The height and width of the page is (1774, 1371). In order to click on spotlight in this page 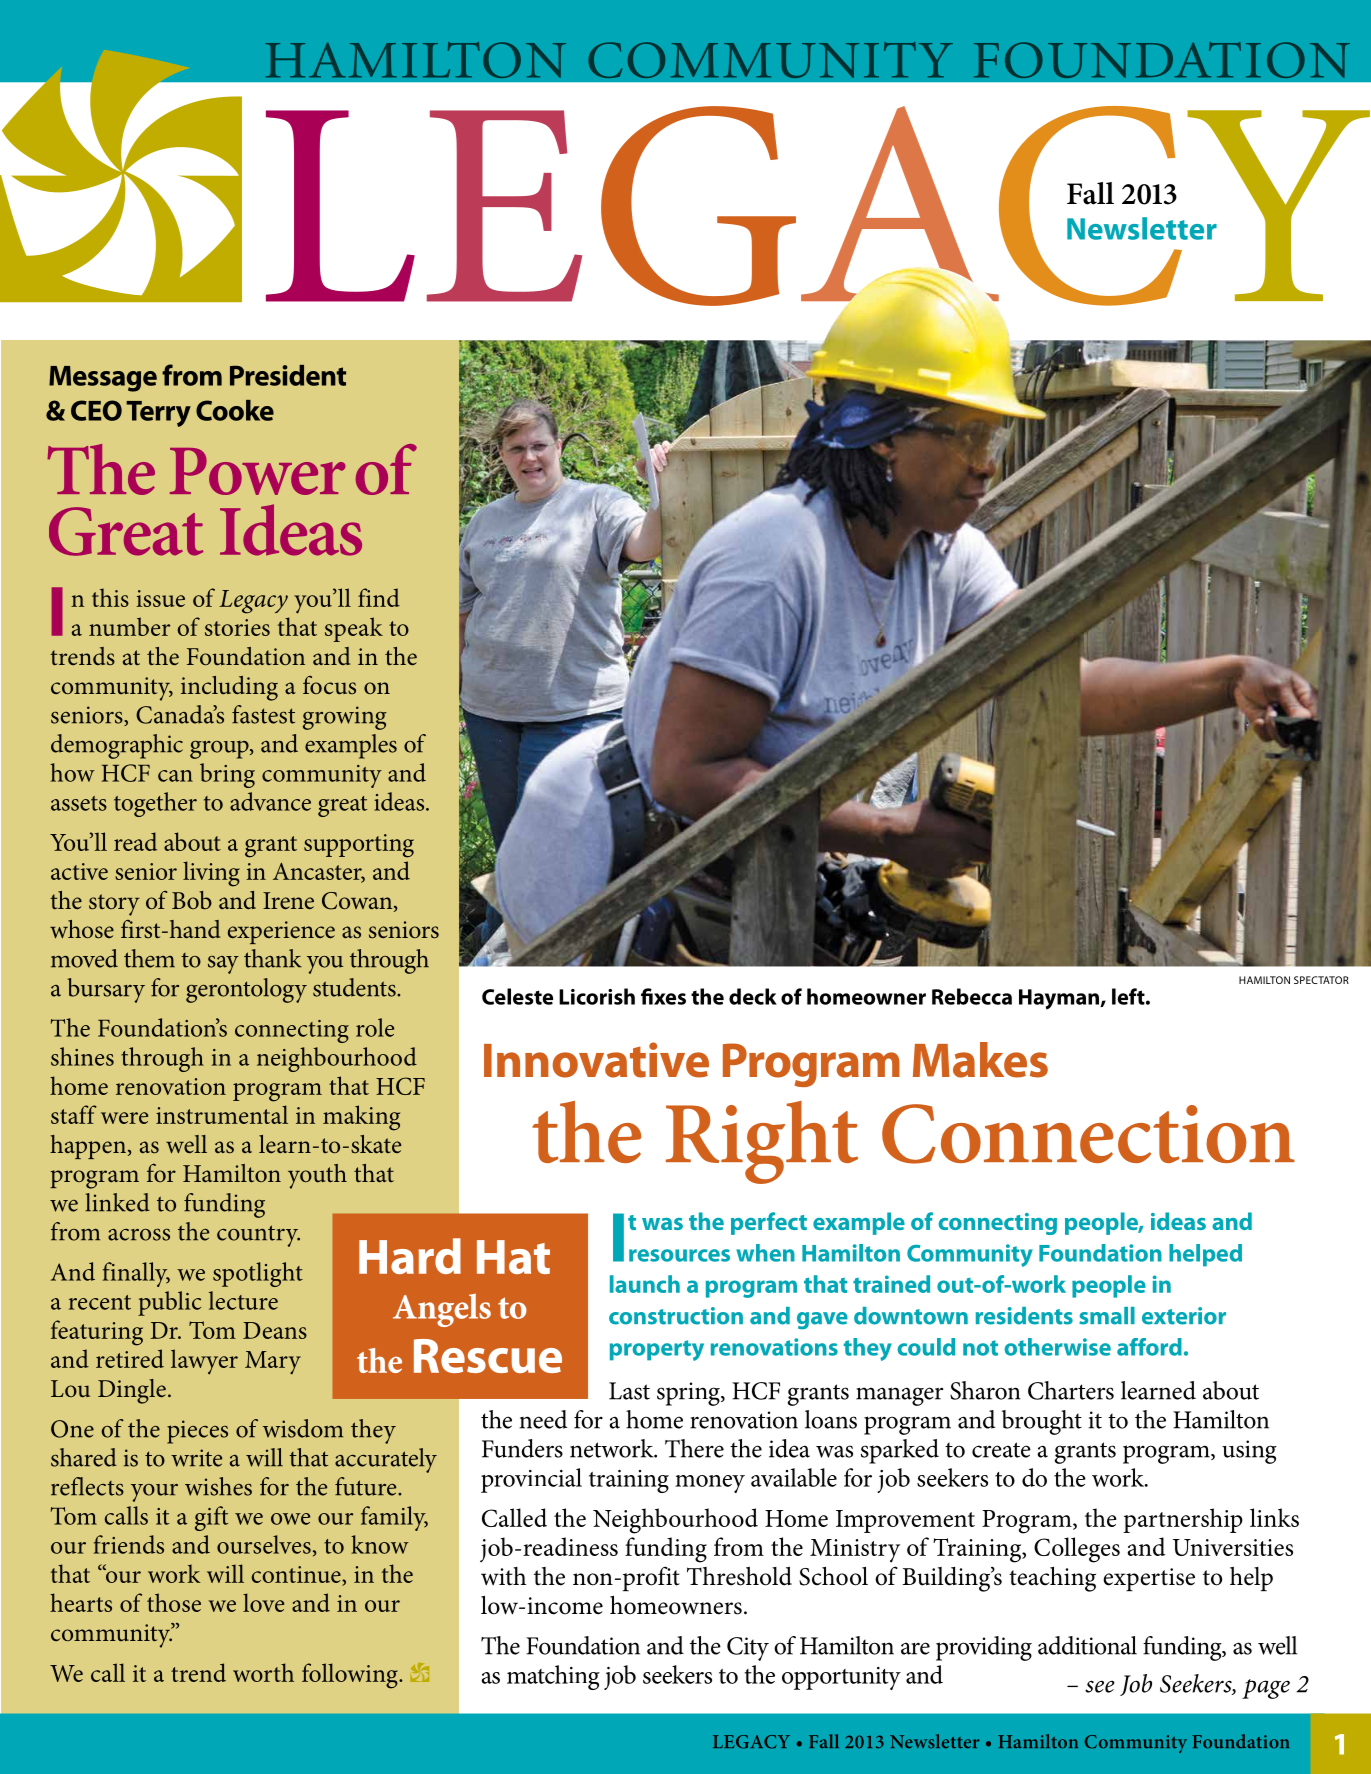, I will do `click(258, 1274)`.
